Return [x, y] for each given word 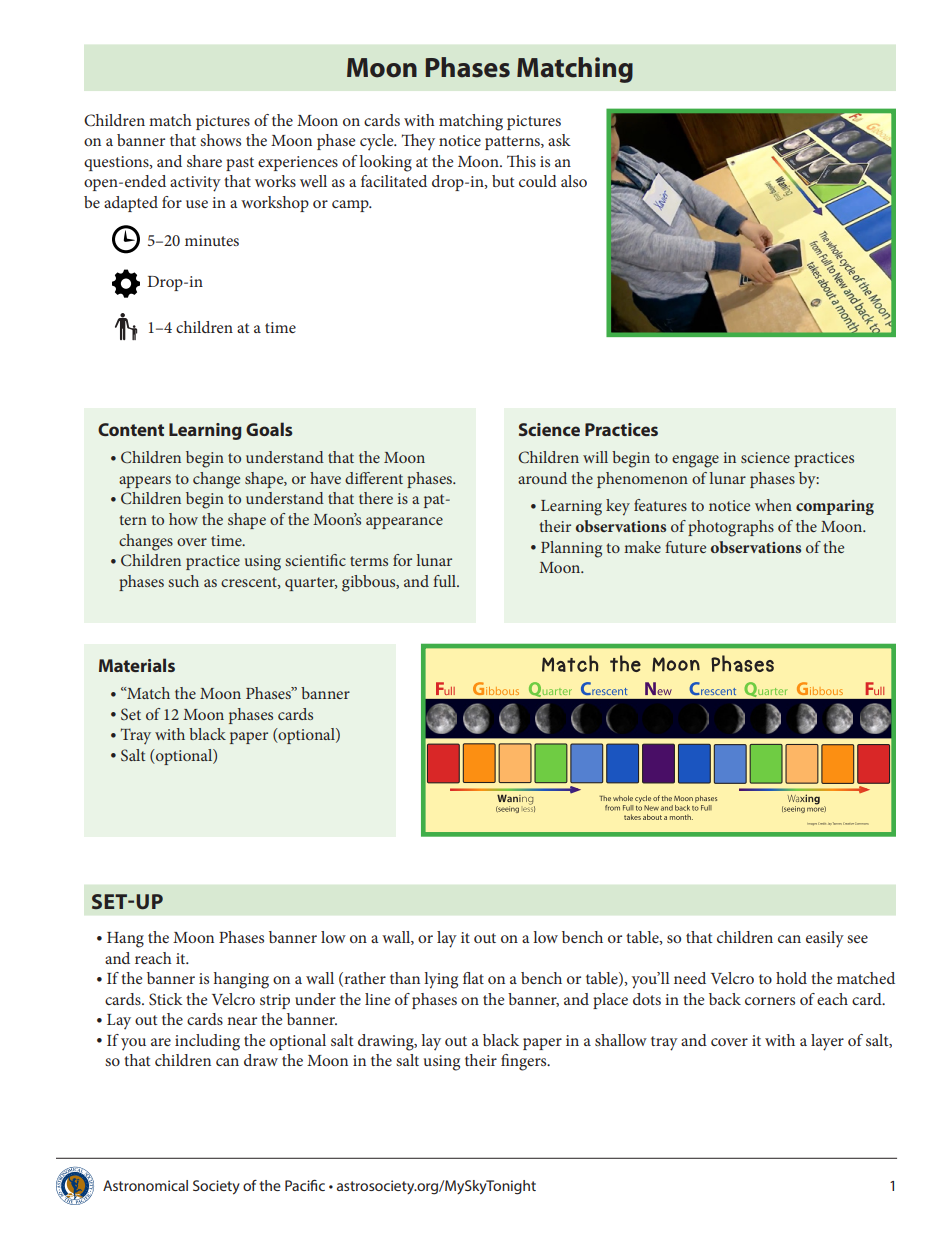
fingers [525, 1062]
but [503, 181]
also [574, 181]
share [204, 161]
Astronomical [145, 1185]
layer [827, 1042]
